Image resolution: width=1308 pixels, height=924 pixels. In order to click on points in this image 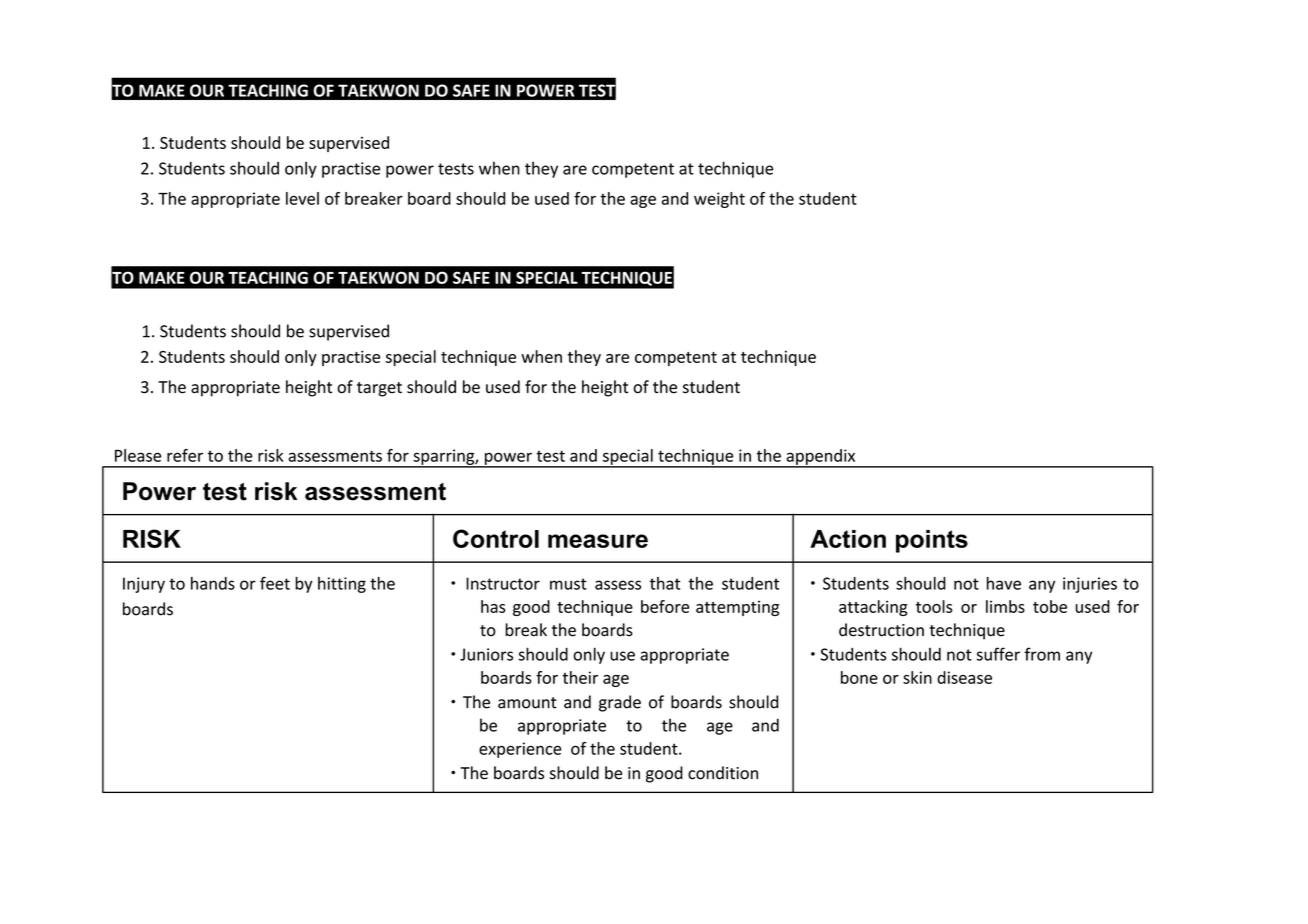, I will do `click(932, 541)`.
